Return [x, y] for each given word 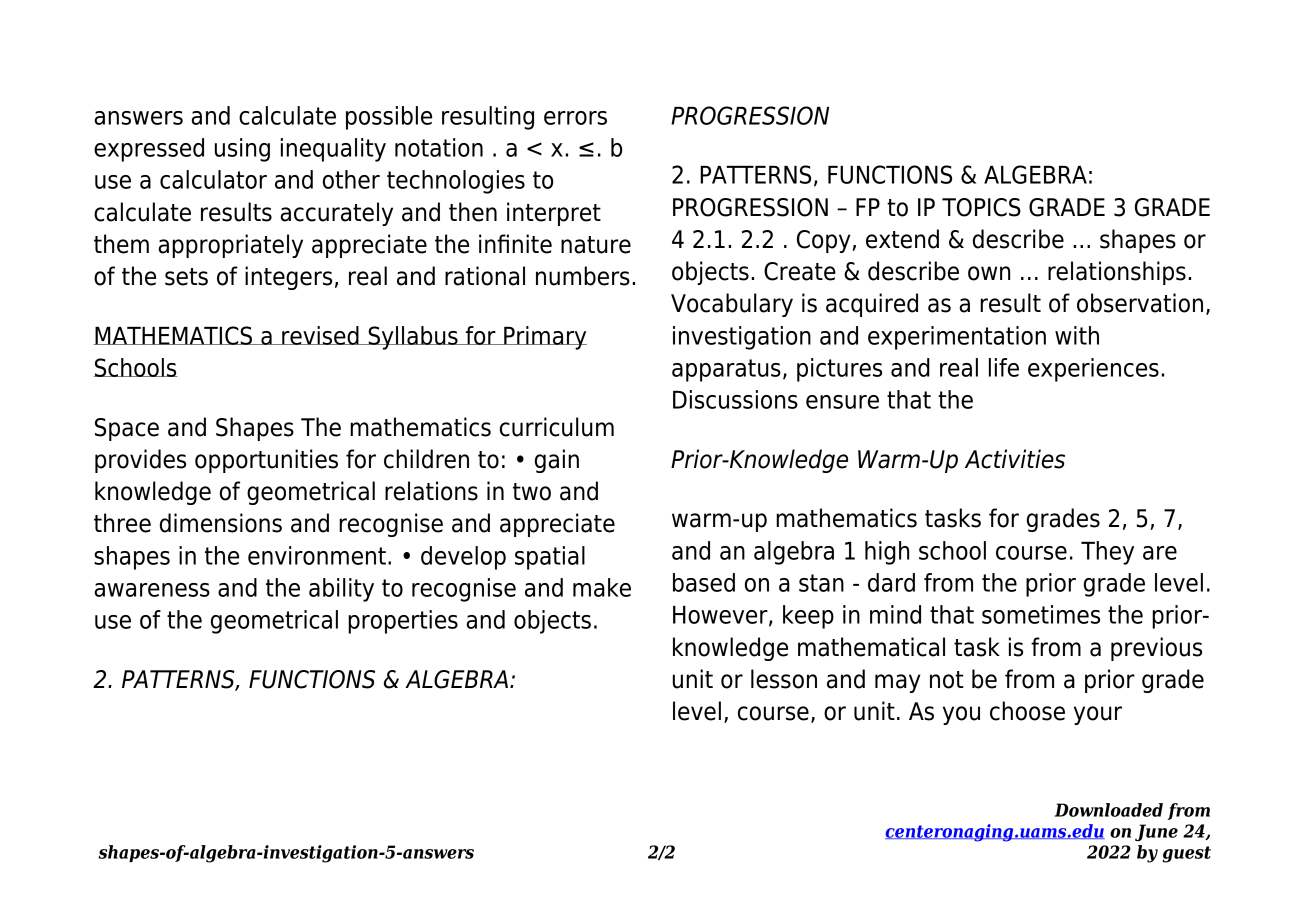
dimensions [221, 523]
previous [1156, 649]
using [242, 150]
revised [320, 335]
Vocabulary [732, 305]
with [1077, 335]
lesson [784, 679]
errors [575, 118]
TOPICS [981, 207]
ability [341, 590]
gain [557, 461]
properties [403, 622]
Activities [1015, 459]
